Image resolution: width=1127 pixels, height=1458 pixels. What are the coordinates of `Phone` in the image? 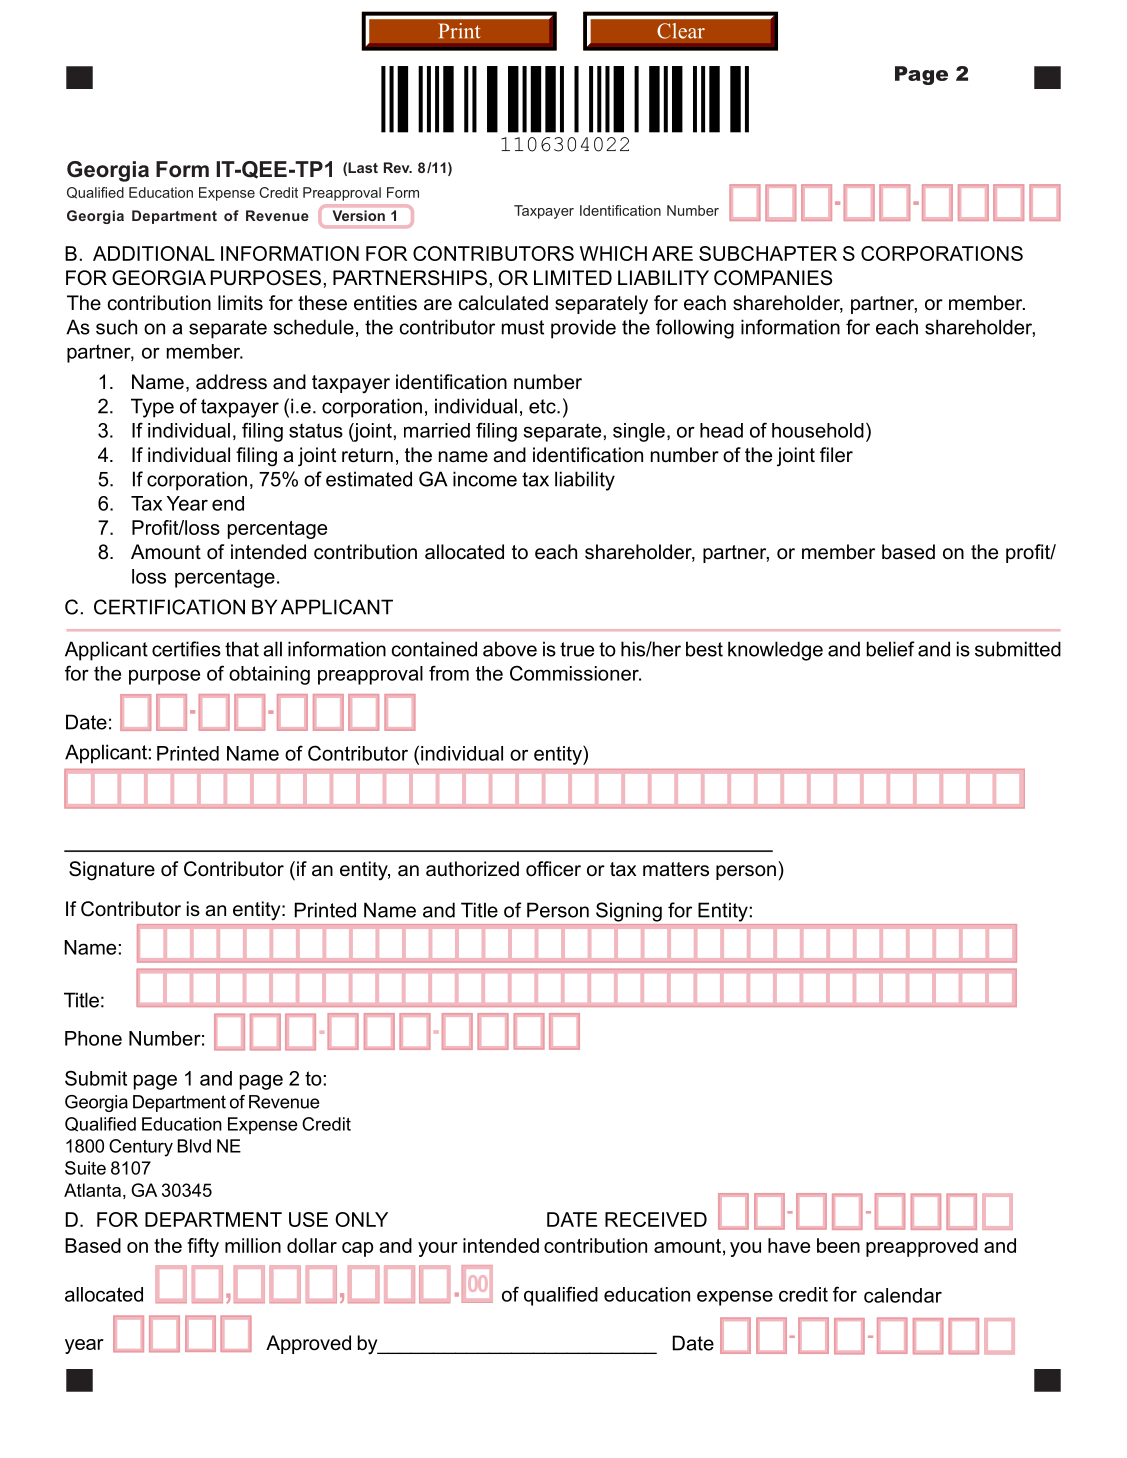 It's located at (93, 1038).
